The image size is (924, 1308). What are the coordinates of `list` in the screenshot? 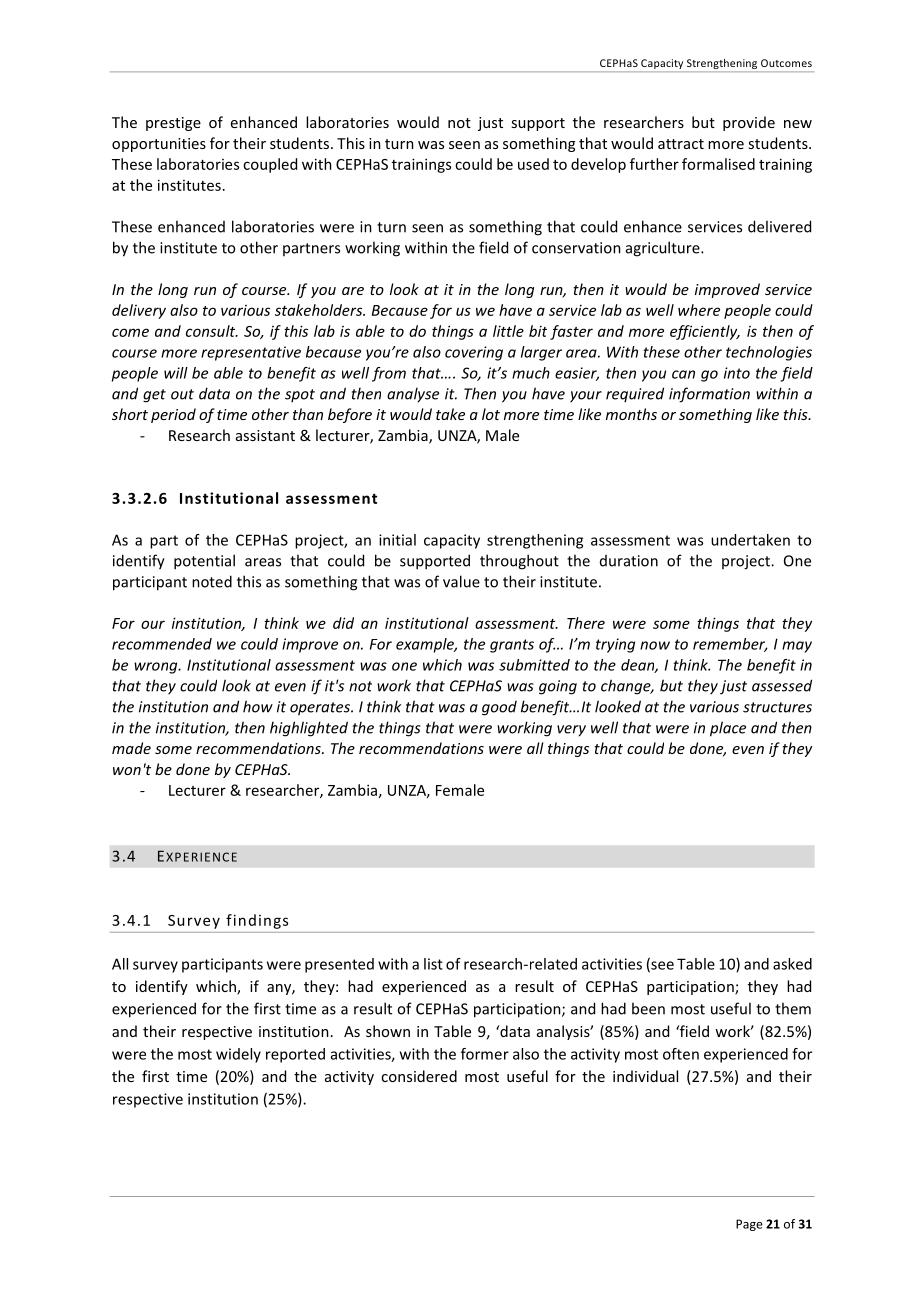 It's located at (433, 964).
